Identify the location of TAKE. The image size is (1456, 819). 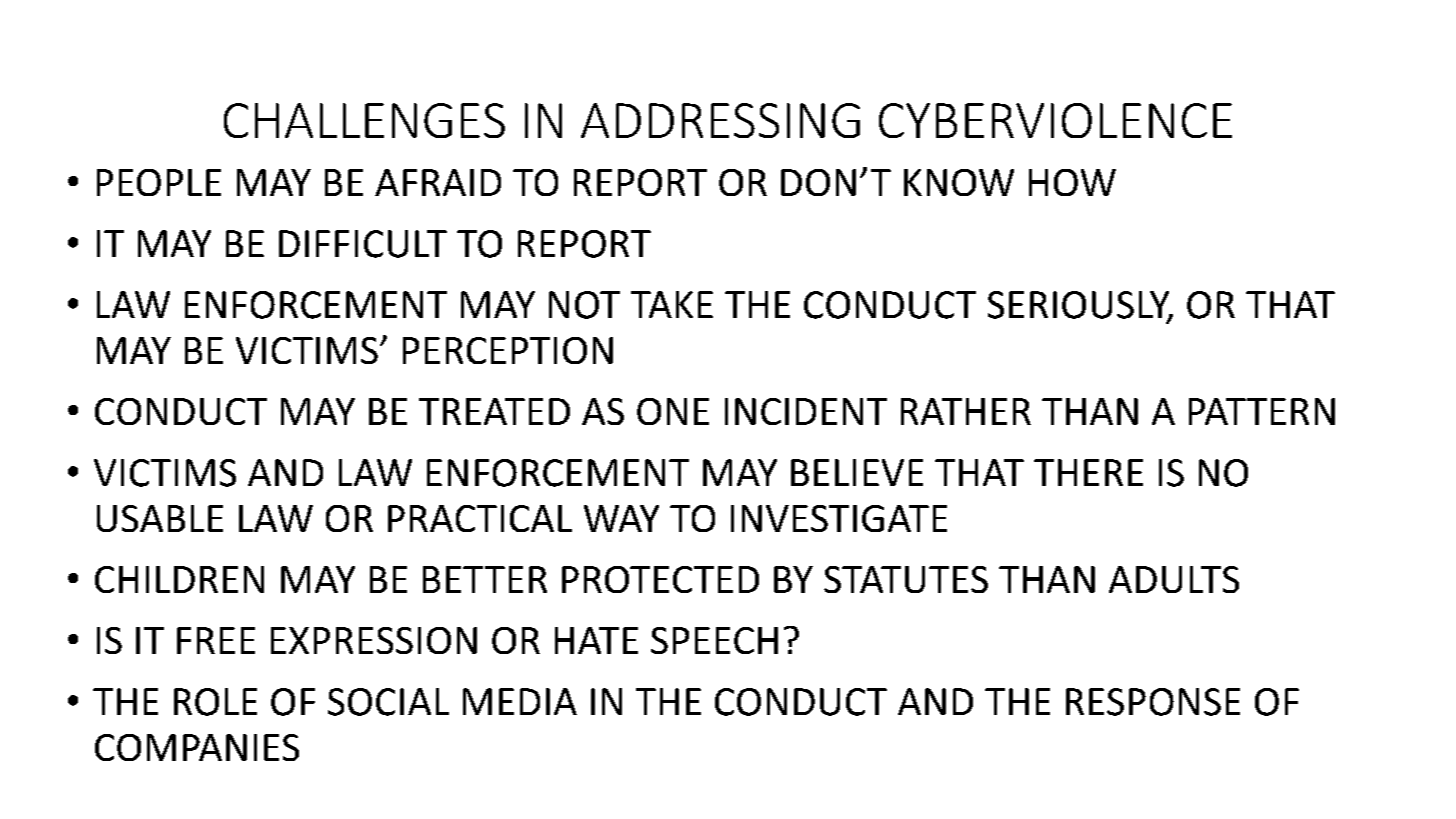
(672, 304).
